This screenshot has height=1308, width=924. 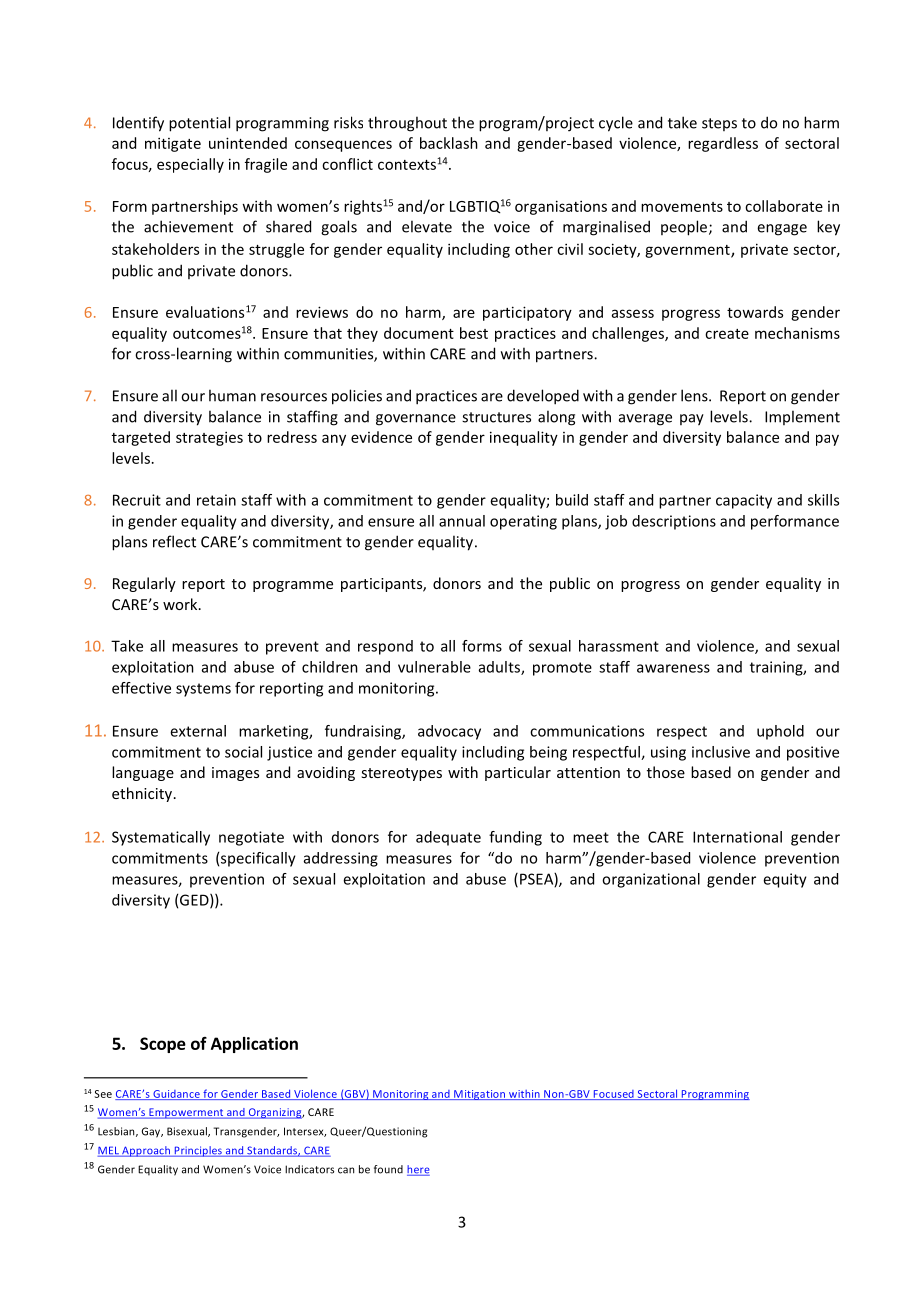 I want to click on backlash, so click(x=449, y=143).
